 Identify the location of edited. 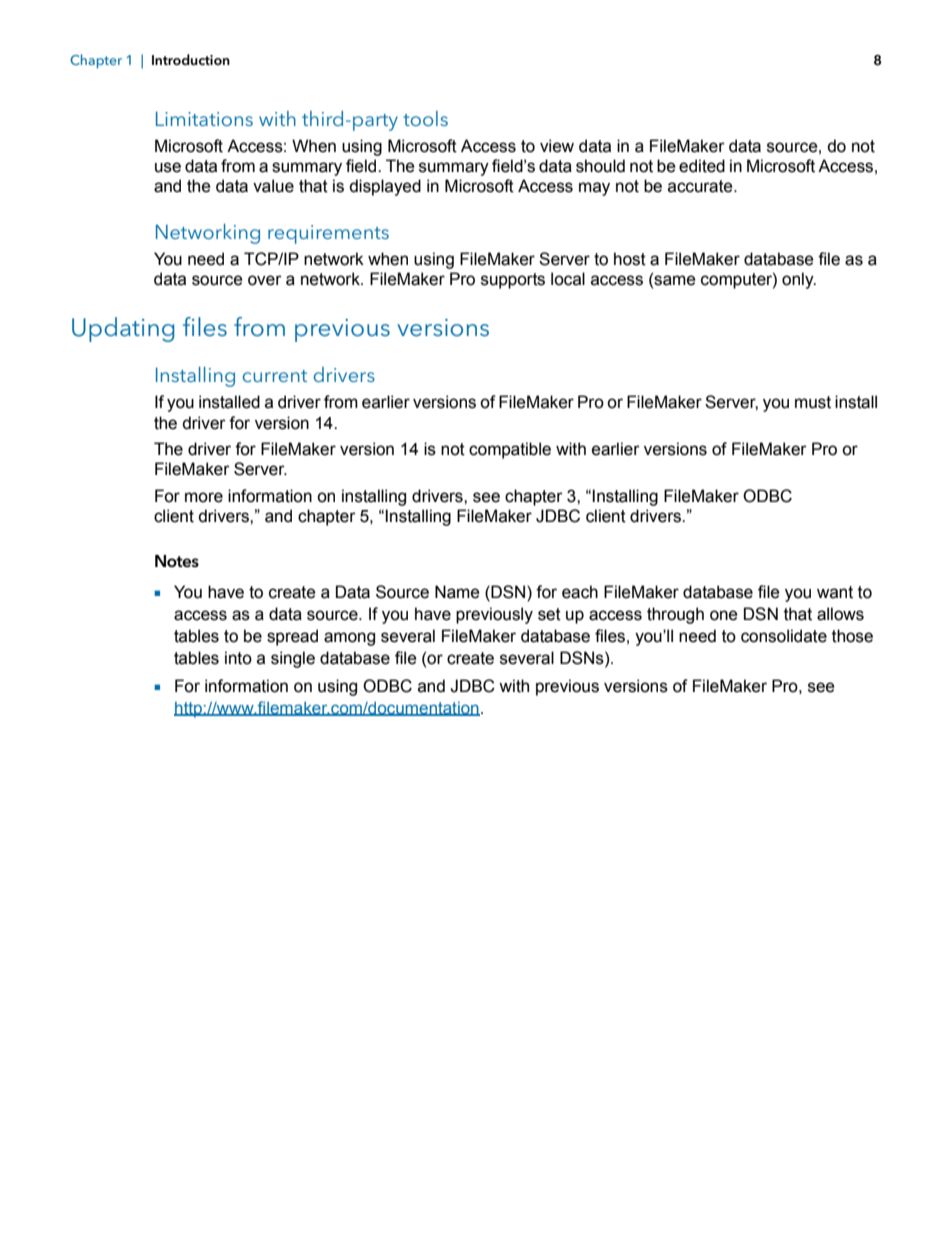
(702, 166).
